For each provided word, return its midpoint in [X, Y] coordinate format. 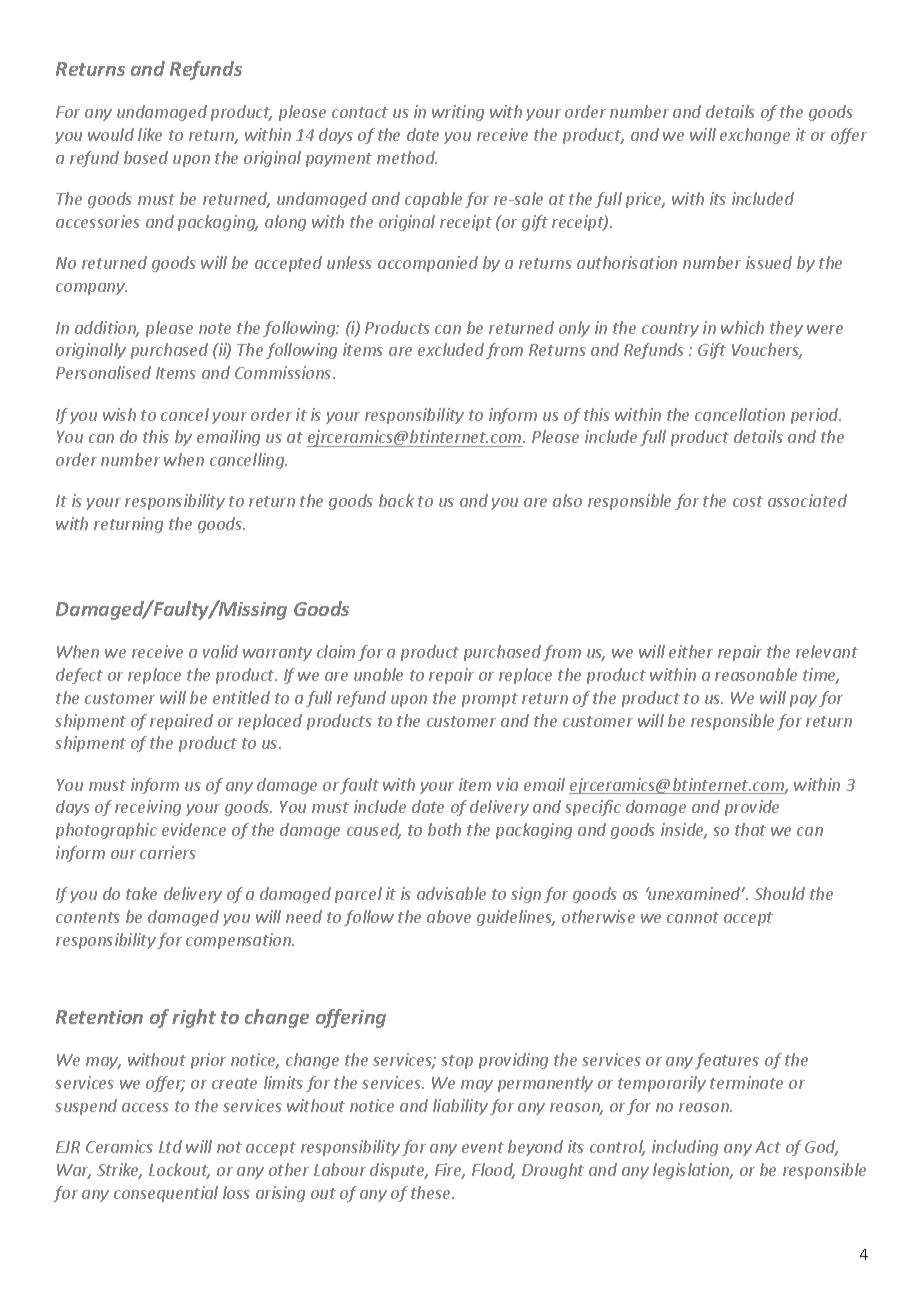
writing [458, 113]
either [691, 651]
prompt [490, 700]
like [150, 134]
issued [769, 262]
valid [220, 651]
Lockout [179, 1171]
